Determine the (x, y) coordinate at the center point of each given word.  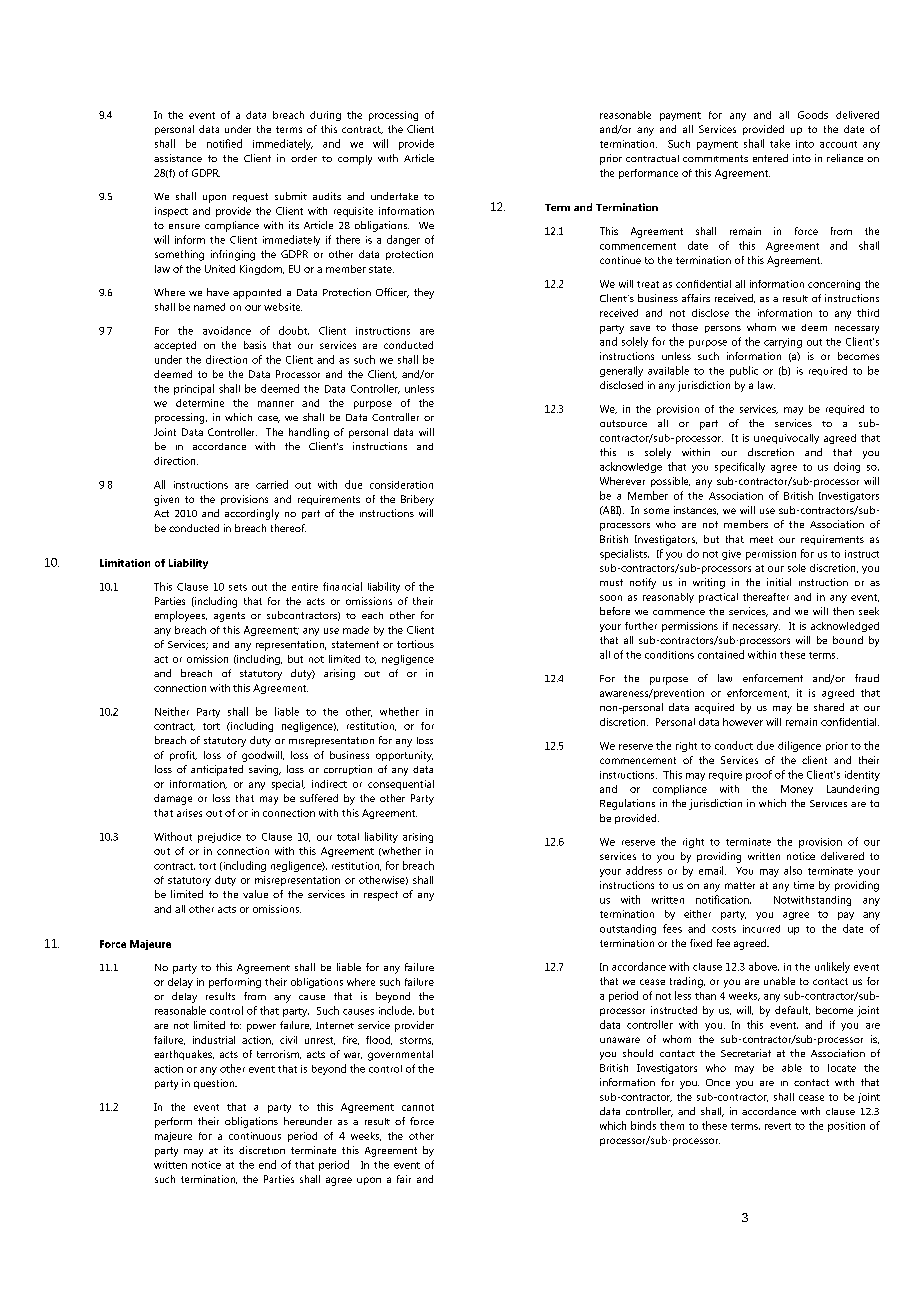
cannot (418, 1107)
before (615, 611)
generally (621, 371)
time (804, 885)
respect (381, 896)
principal (194, 389)
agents (229, 617)
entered (770, 158)
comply (355, 160)
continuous (255, 1136)
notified (224, 143)
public (744, 371)
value (255, 894)
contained (721, 654)
